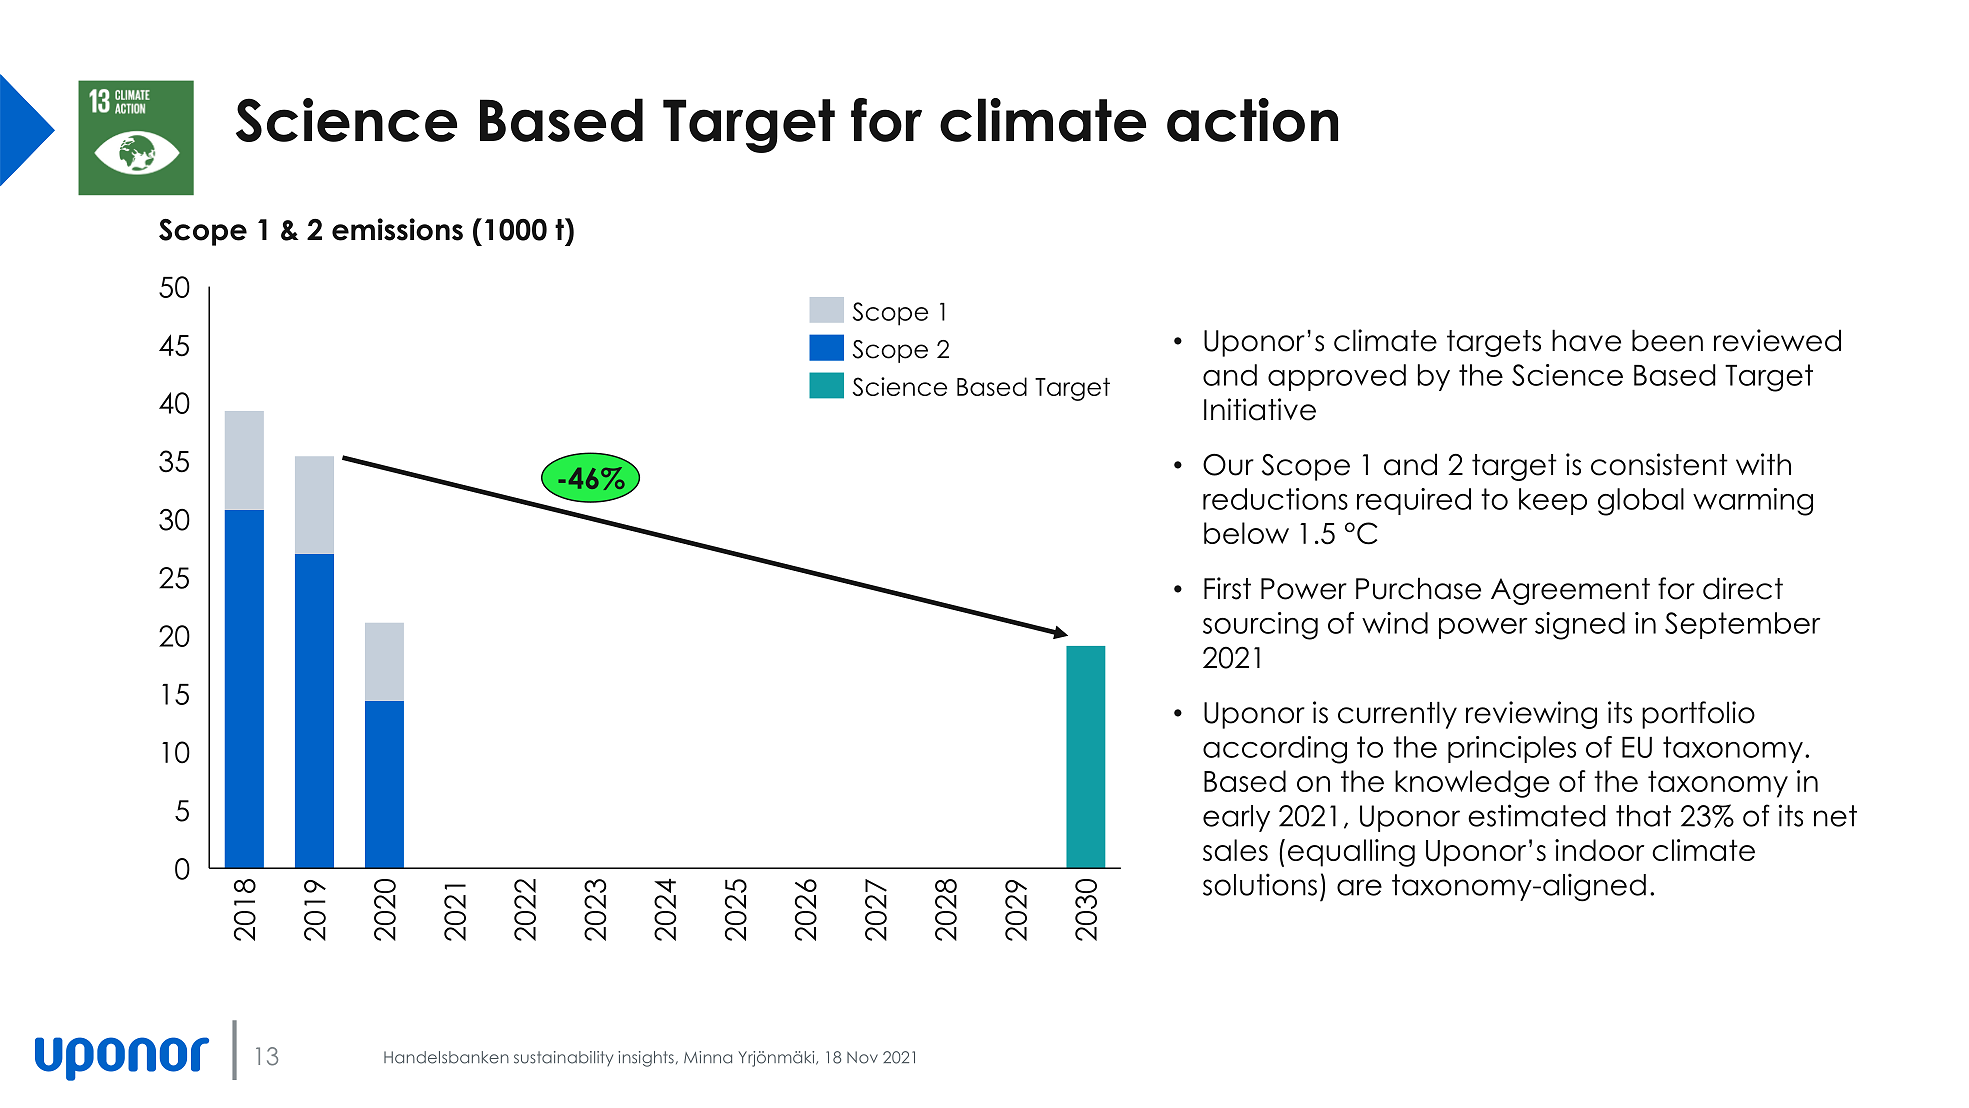 The width and height of the screenshot is (1969, 1108). What do you see at coordinates (862, 1057) in the screenshot?
I see `Nov` at bounding box center [862, 1057].
